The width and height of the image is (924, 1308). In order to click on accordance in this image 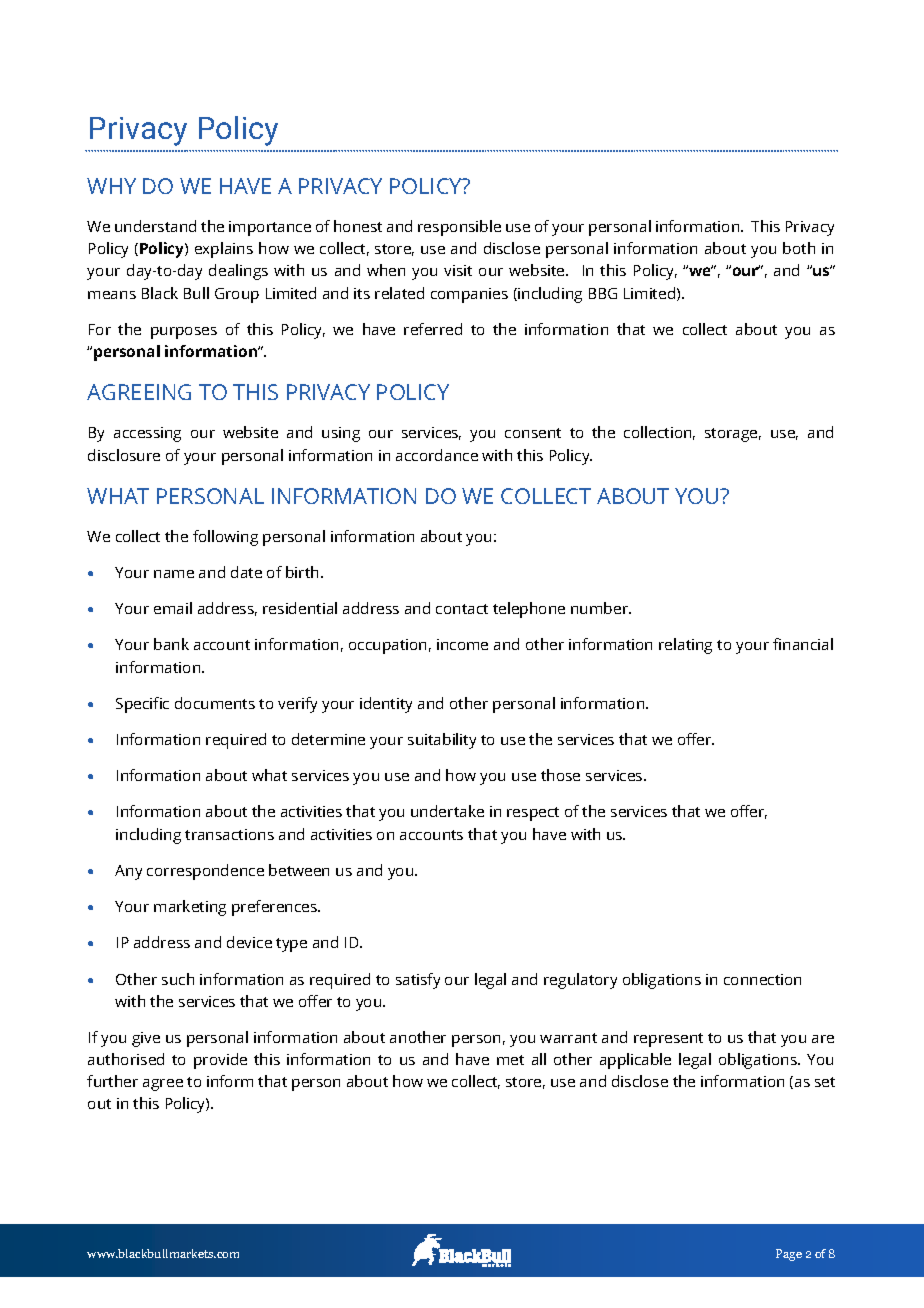, I will do `click(437, 455)`.
